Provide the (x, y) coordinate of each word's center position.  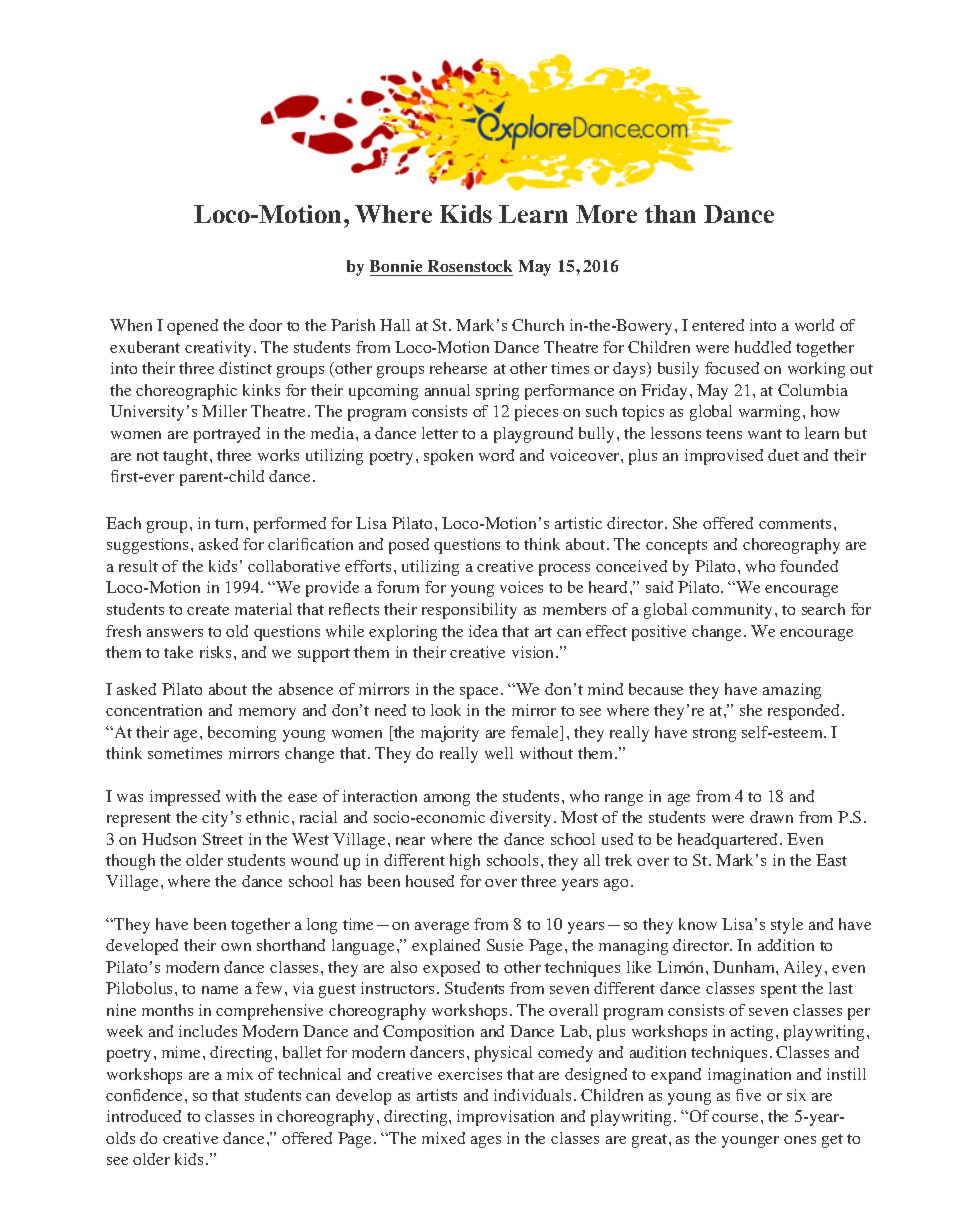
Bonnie (397, 268)
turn (229, 524)
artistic (578, 523)
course (735, 1118)
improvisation (505, 1118)
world (814, 325)
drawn (771, 817)
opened (192, 327)
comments (795, 524)
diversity (522, 819)
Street (223, 839)
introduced (144, 1116)
